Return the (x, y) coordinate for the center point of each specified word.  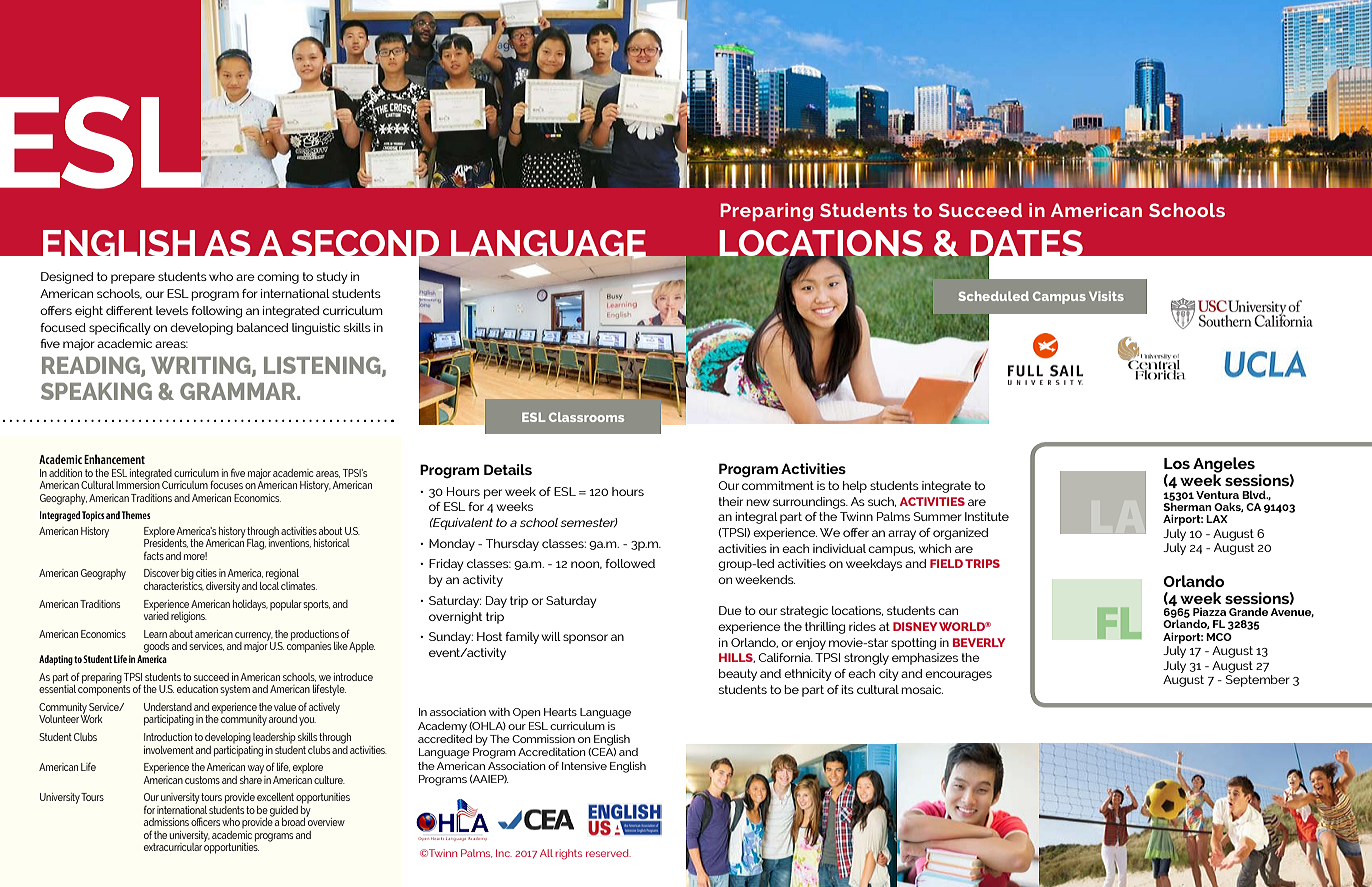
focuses (226, 484)
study (332, 278)
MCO (1219, 637)
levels (172, 310)
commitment (778, 485)
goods (156, 647)
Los (1177, 463)
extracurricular (173, 847)
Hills (737, 658)
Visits (1106, 296)
